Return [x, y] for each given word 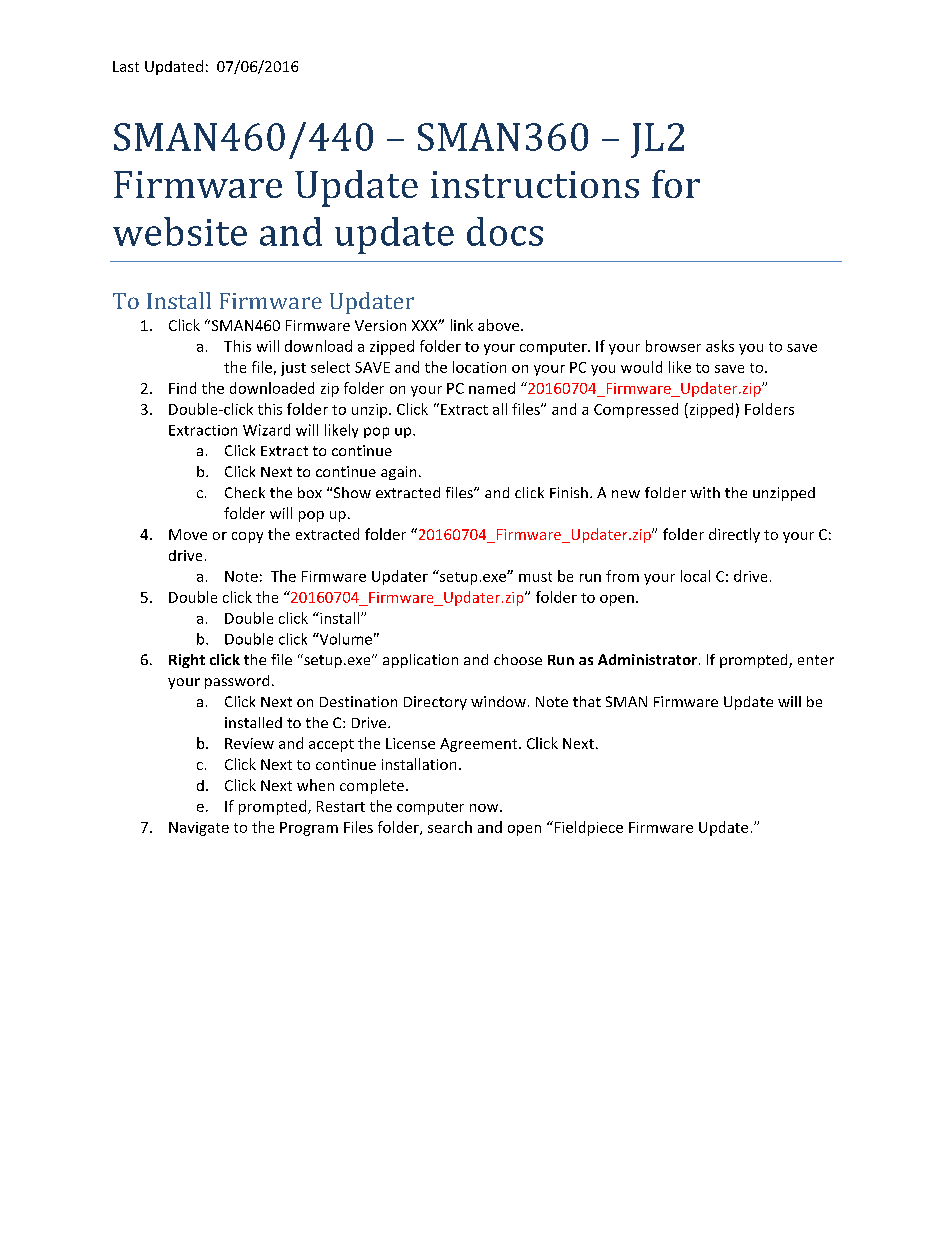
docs [505, 231]
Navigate [199, 829]
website [180, 231]
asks [720, 346]
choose [518, 659]
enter [816, 660]
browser [673, 346]
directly [734, 535]
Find [182, 388]
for [676, 184]
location [479, 367]
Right [187, 661]
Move [188, 534]
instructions [535, 184]
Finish [569, 492]
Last [126, 66]
